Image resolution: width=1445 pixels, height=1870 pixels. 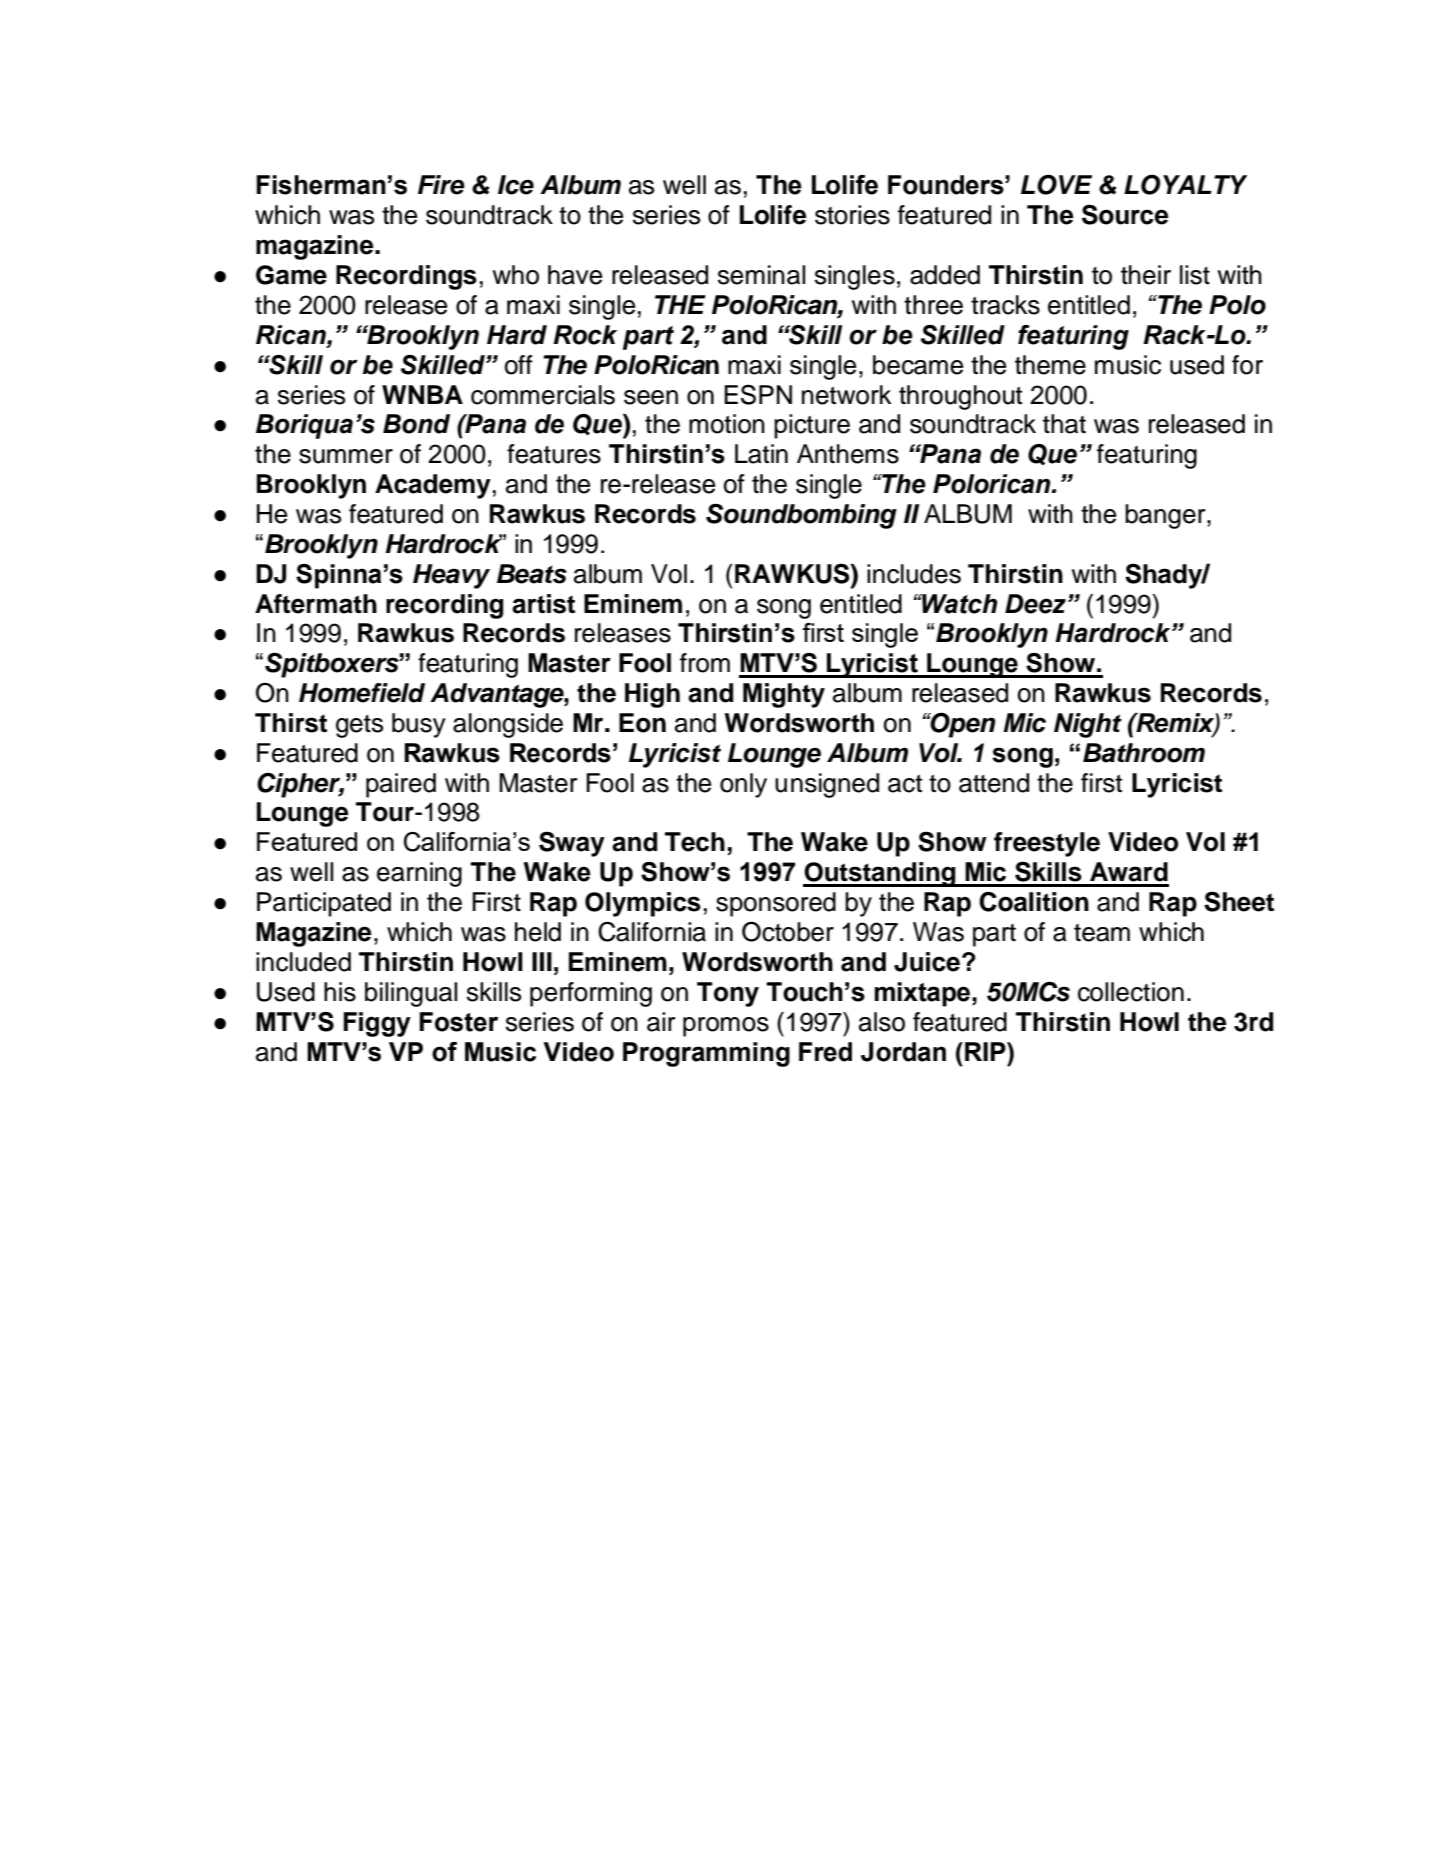 I want to click on Fire, so click(x=441, y=185).
